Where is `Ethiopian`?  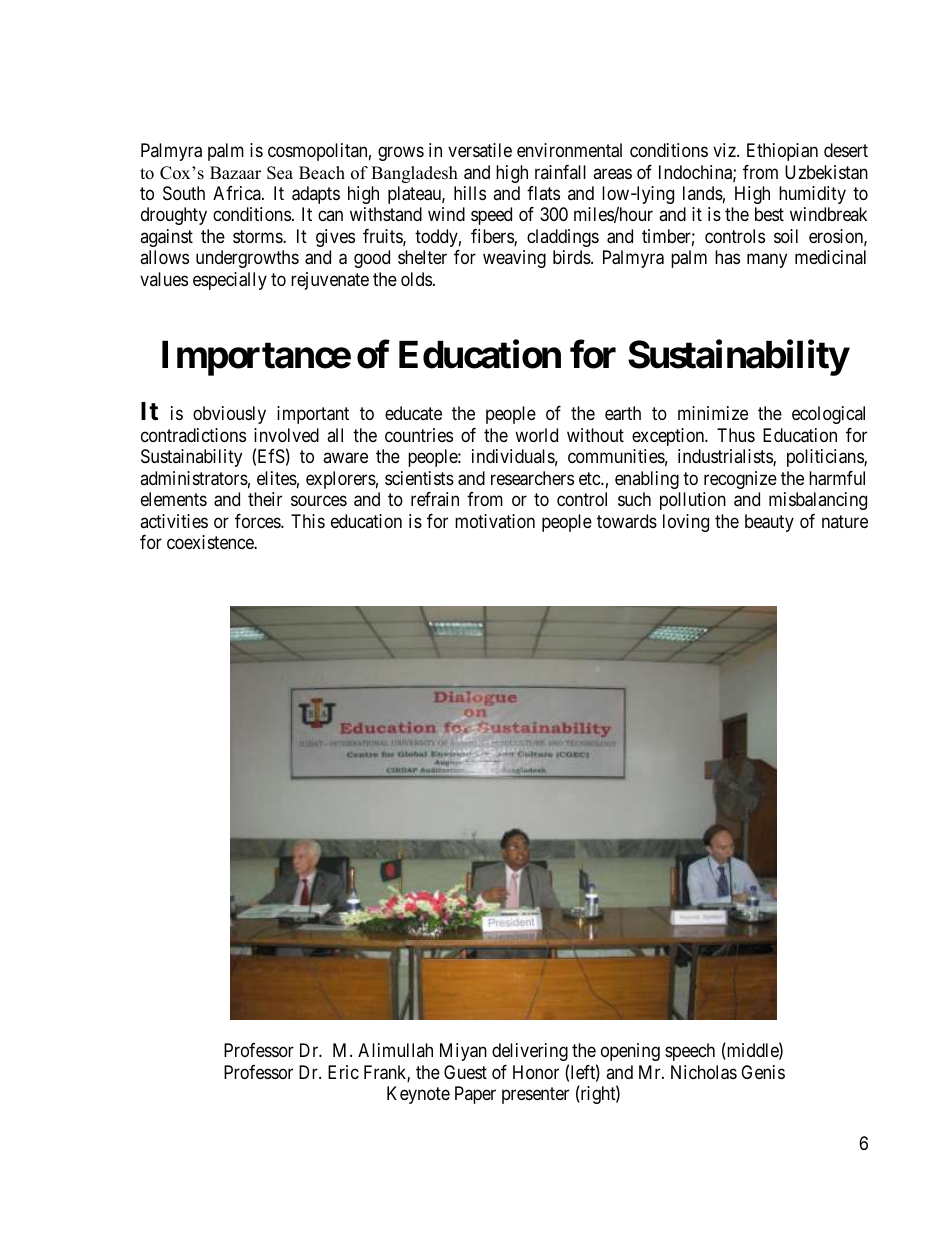
Ethiopian is located at coordinates (782, 152).
